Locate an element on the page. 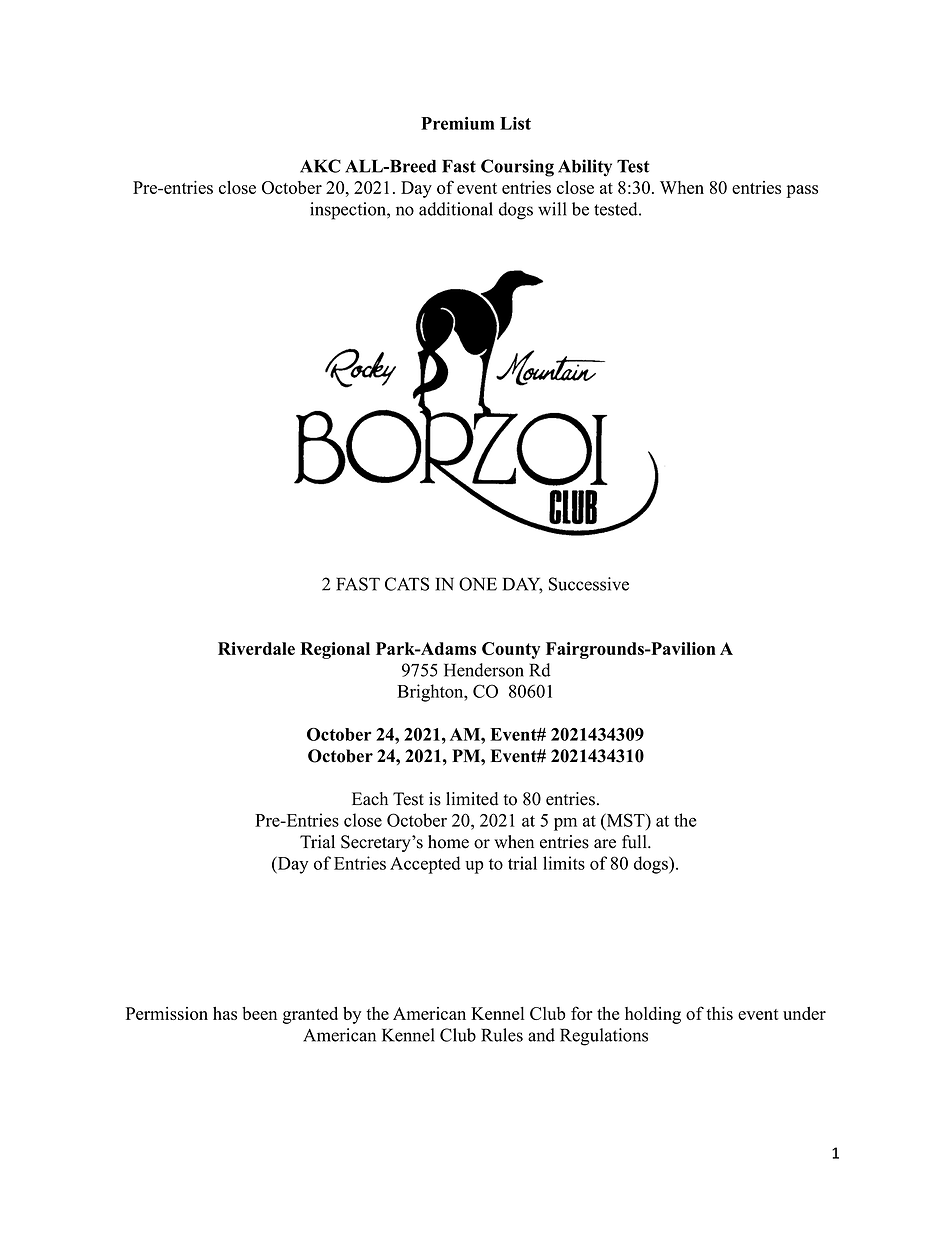 The image size is (952, 1233). Ability is located at coordinates (585, 168).
